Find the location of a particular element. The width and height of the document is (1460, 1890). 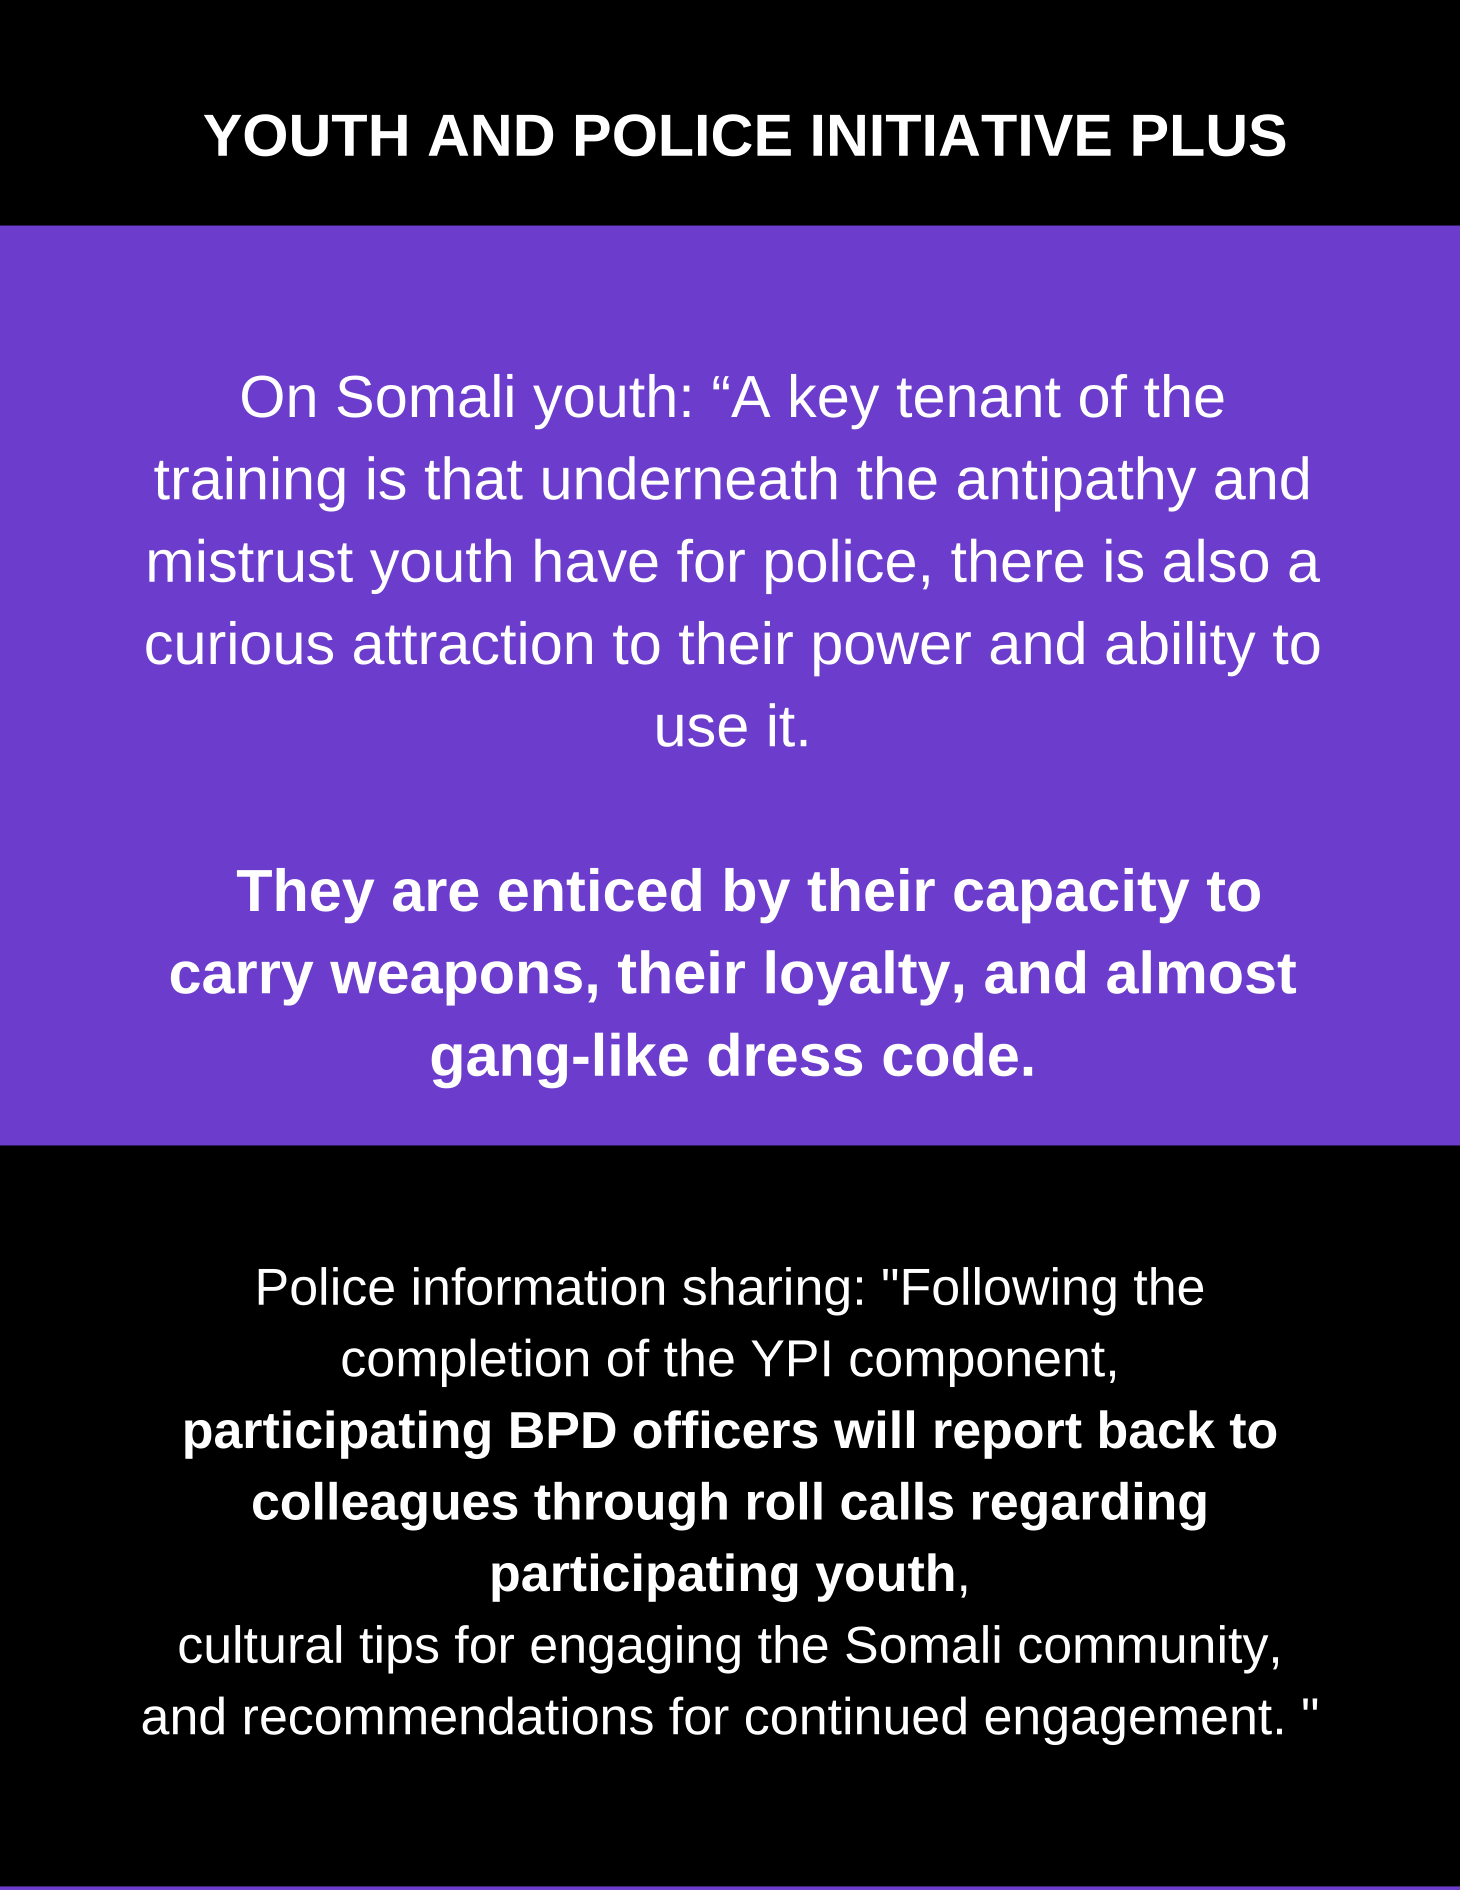

PLUS is located at coordinates (1209, 135).
